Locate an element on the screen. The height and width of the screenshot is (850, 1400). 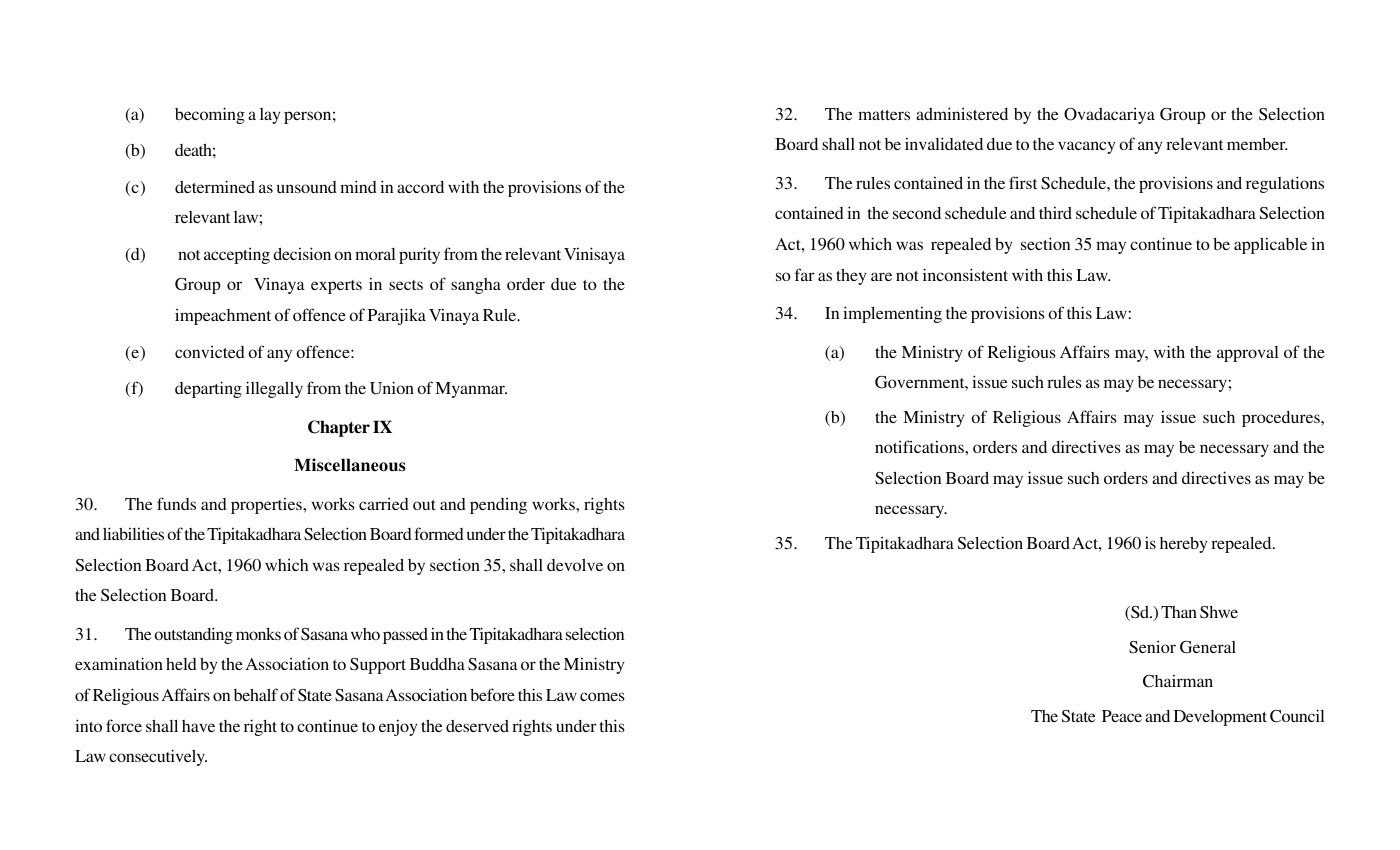
vacancy is located at coordinates (1086, 147).
